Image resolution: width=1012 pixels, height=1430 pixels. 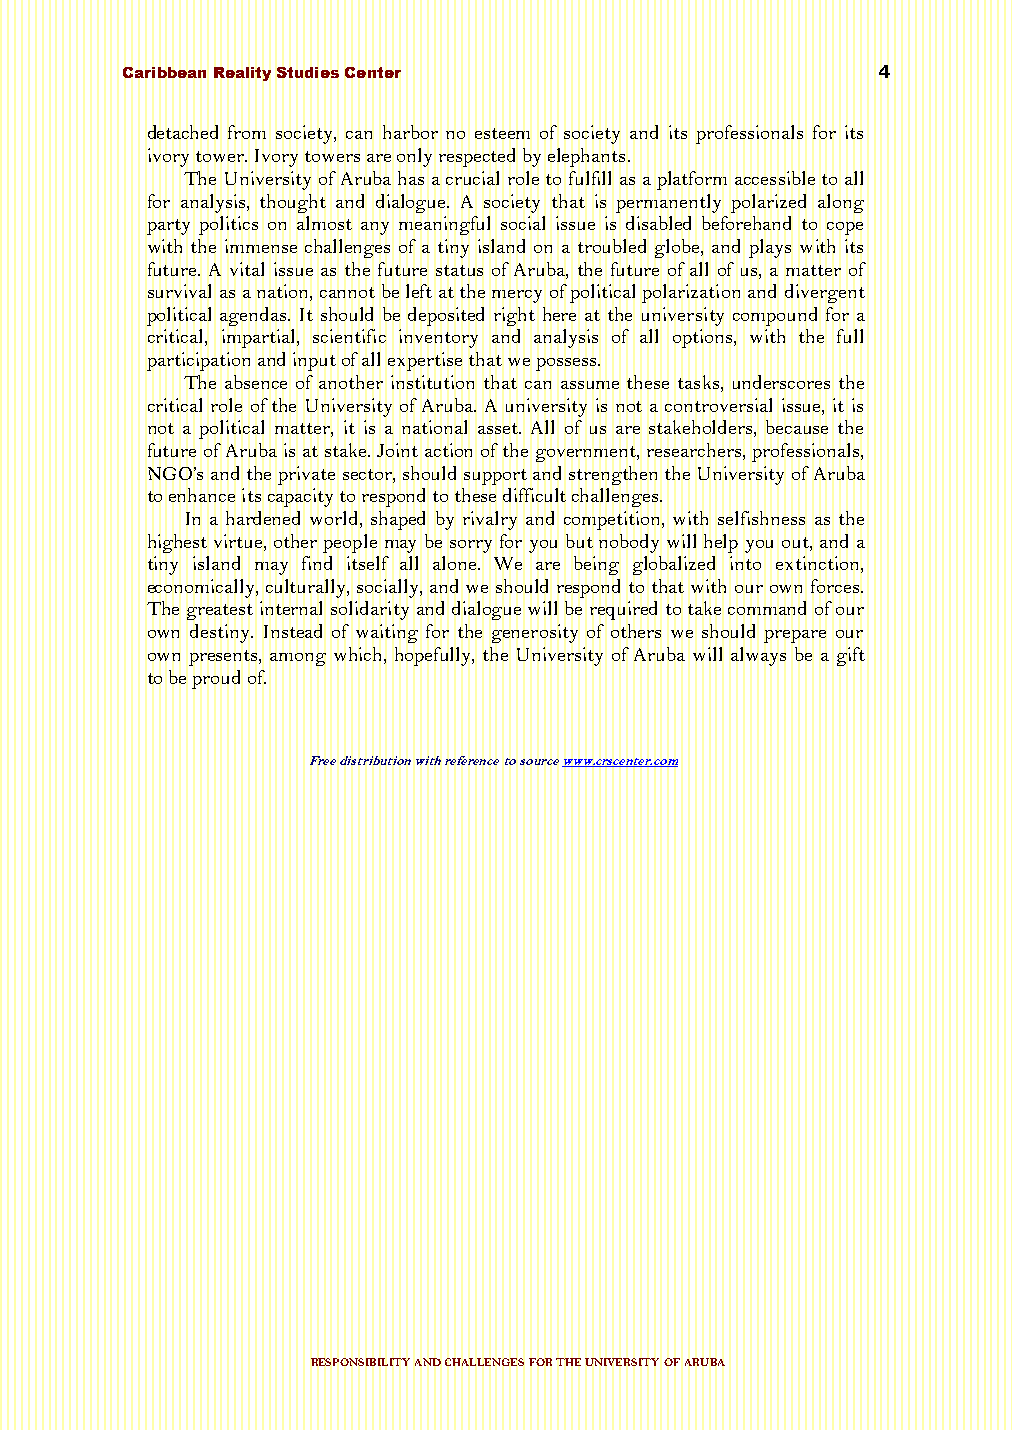 I want to click on impartial, so click(x=260, y=338).
